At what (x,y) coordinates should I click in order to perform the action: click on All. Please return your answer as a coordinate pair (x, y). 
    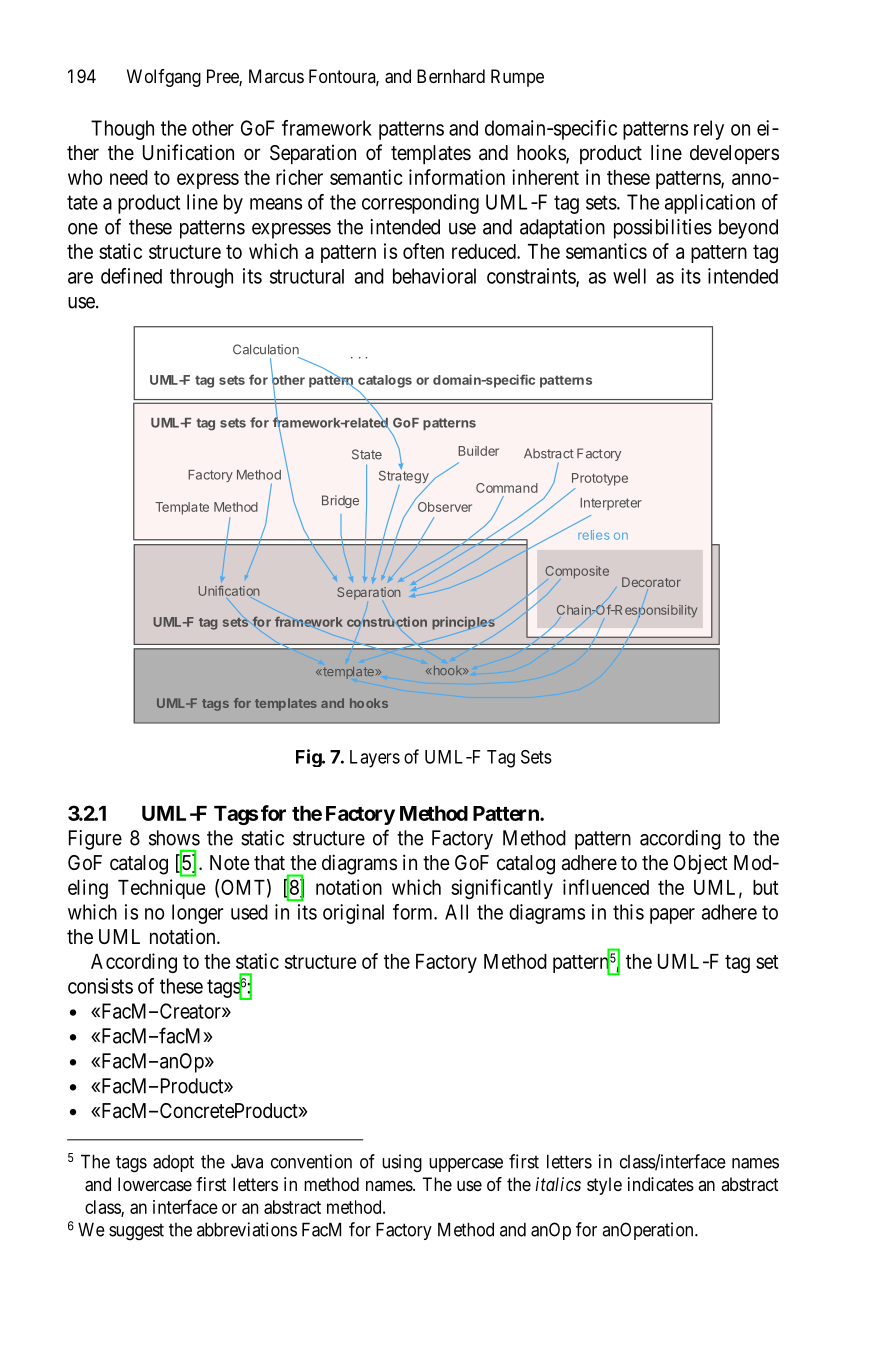
    Looking at the image, I should click on (456, 912).
